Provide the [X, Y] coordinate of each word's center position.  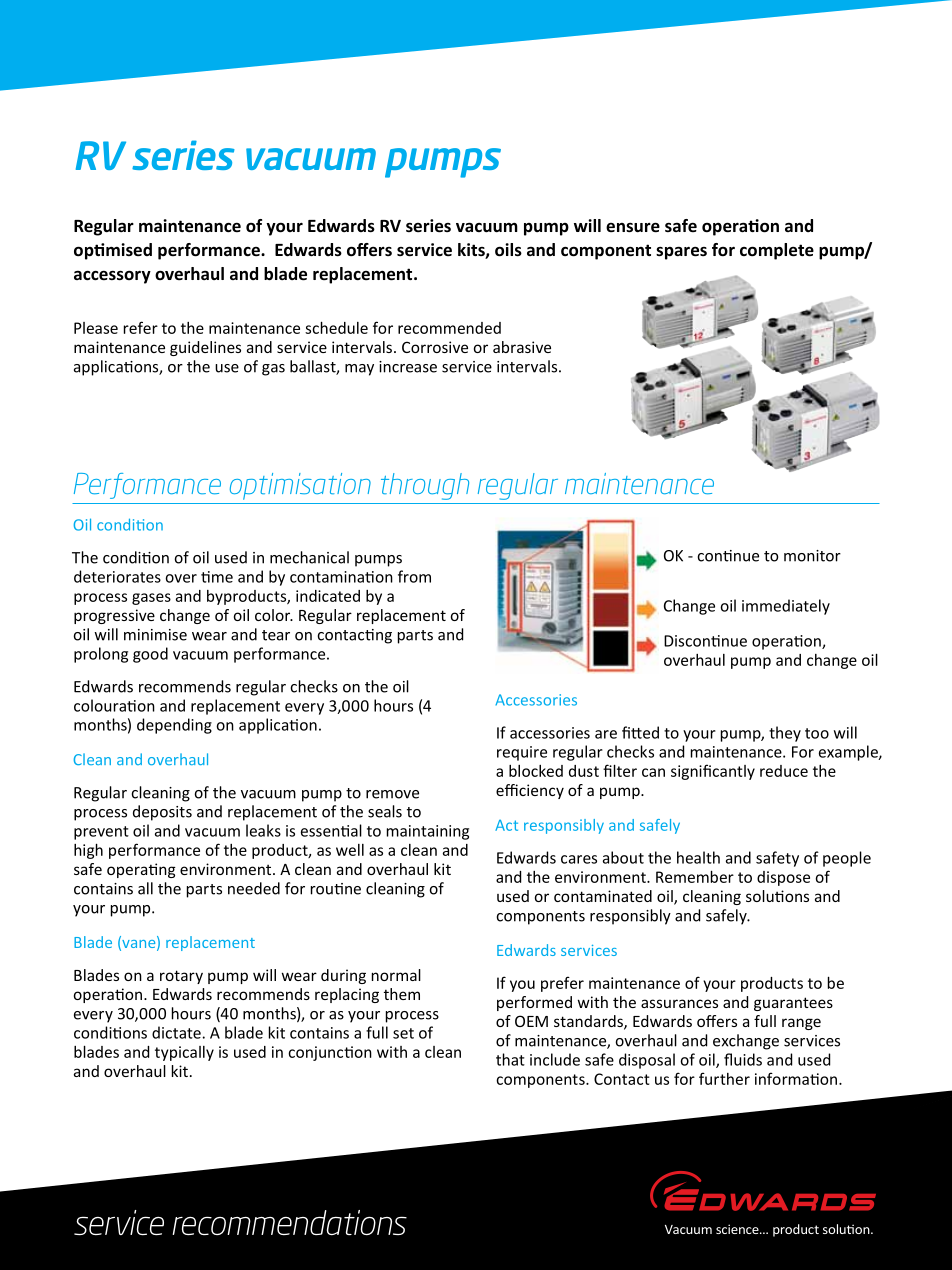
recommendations [289, 1222]
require [522, 753]
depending [174, 726]
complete [777, 251]
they [785, 734]
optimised [113, 251]
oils [508, 250]
